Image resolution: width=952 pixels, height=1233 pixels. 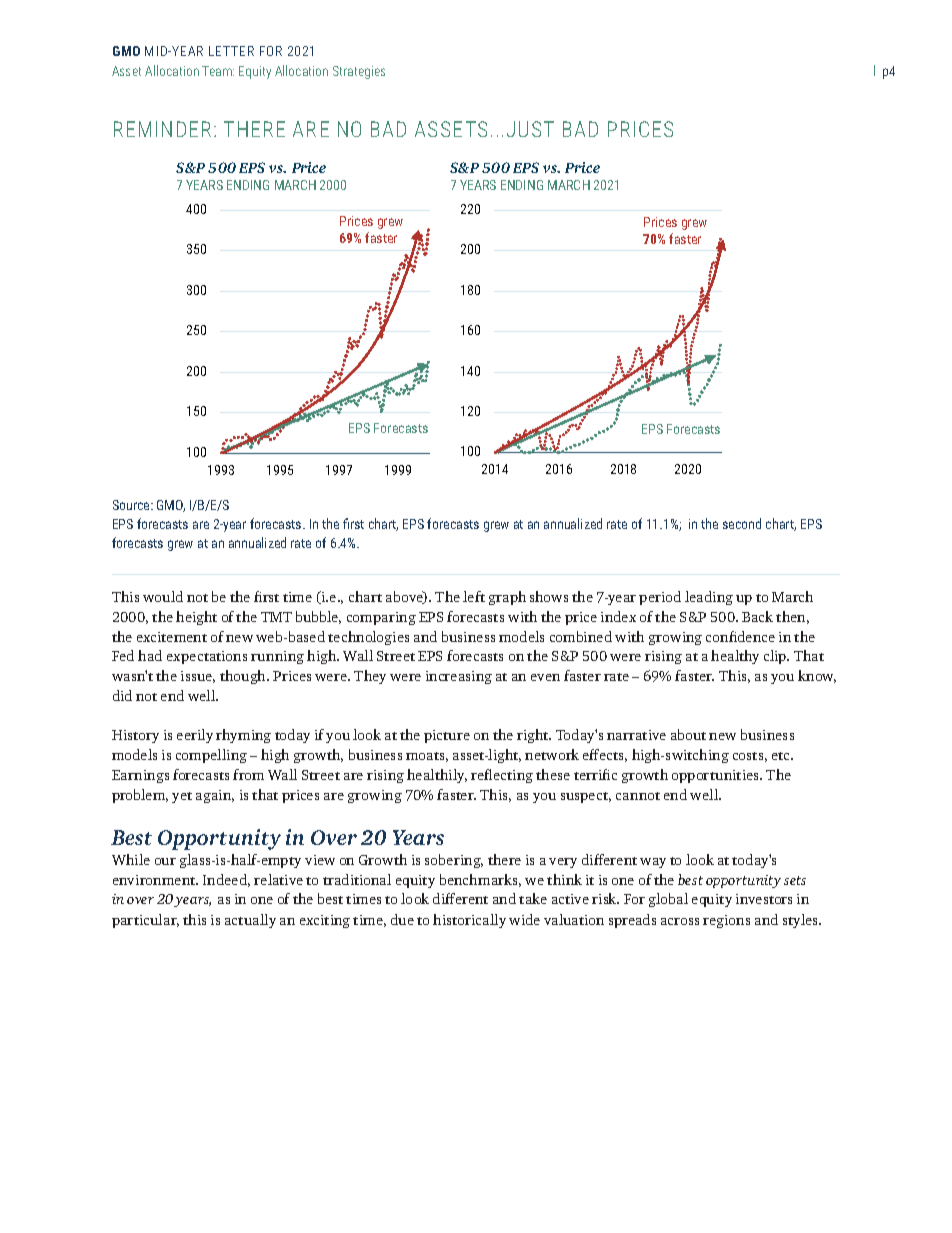 What do you see at coordinates (709, 598) in the screenshot?
I see `leading` at bounding box center [709, 598].
